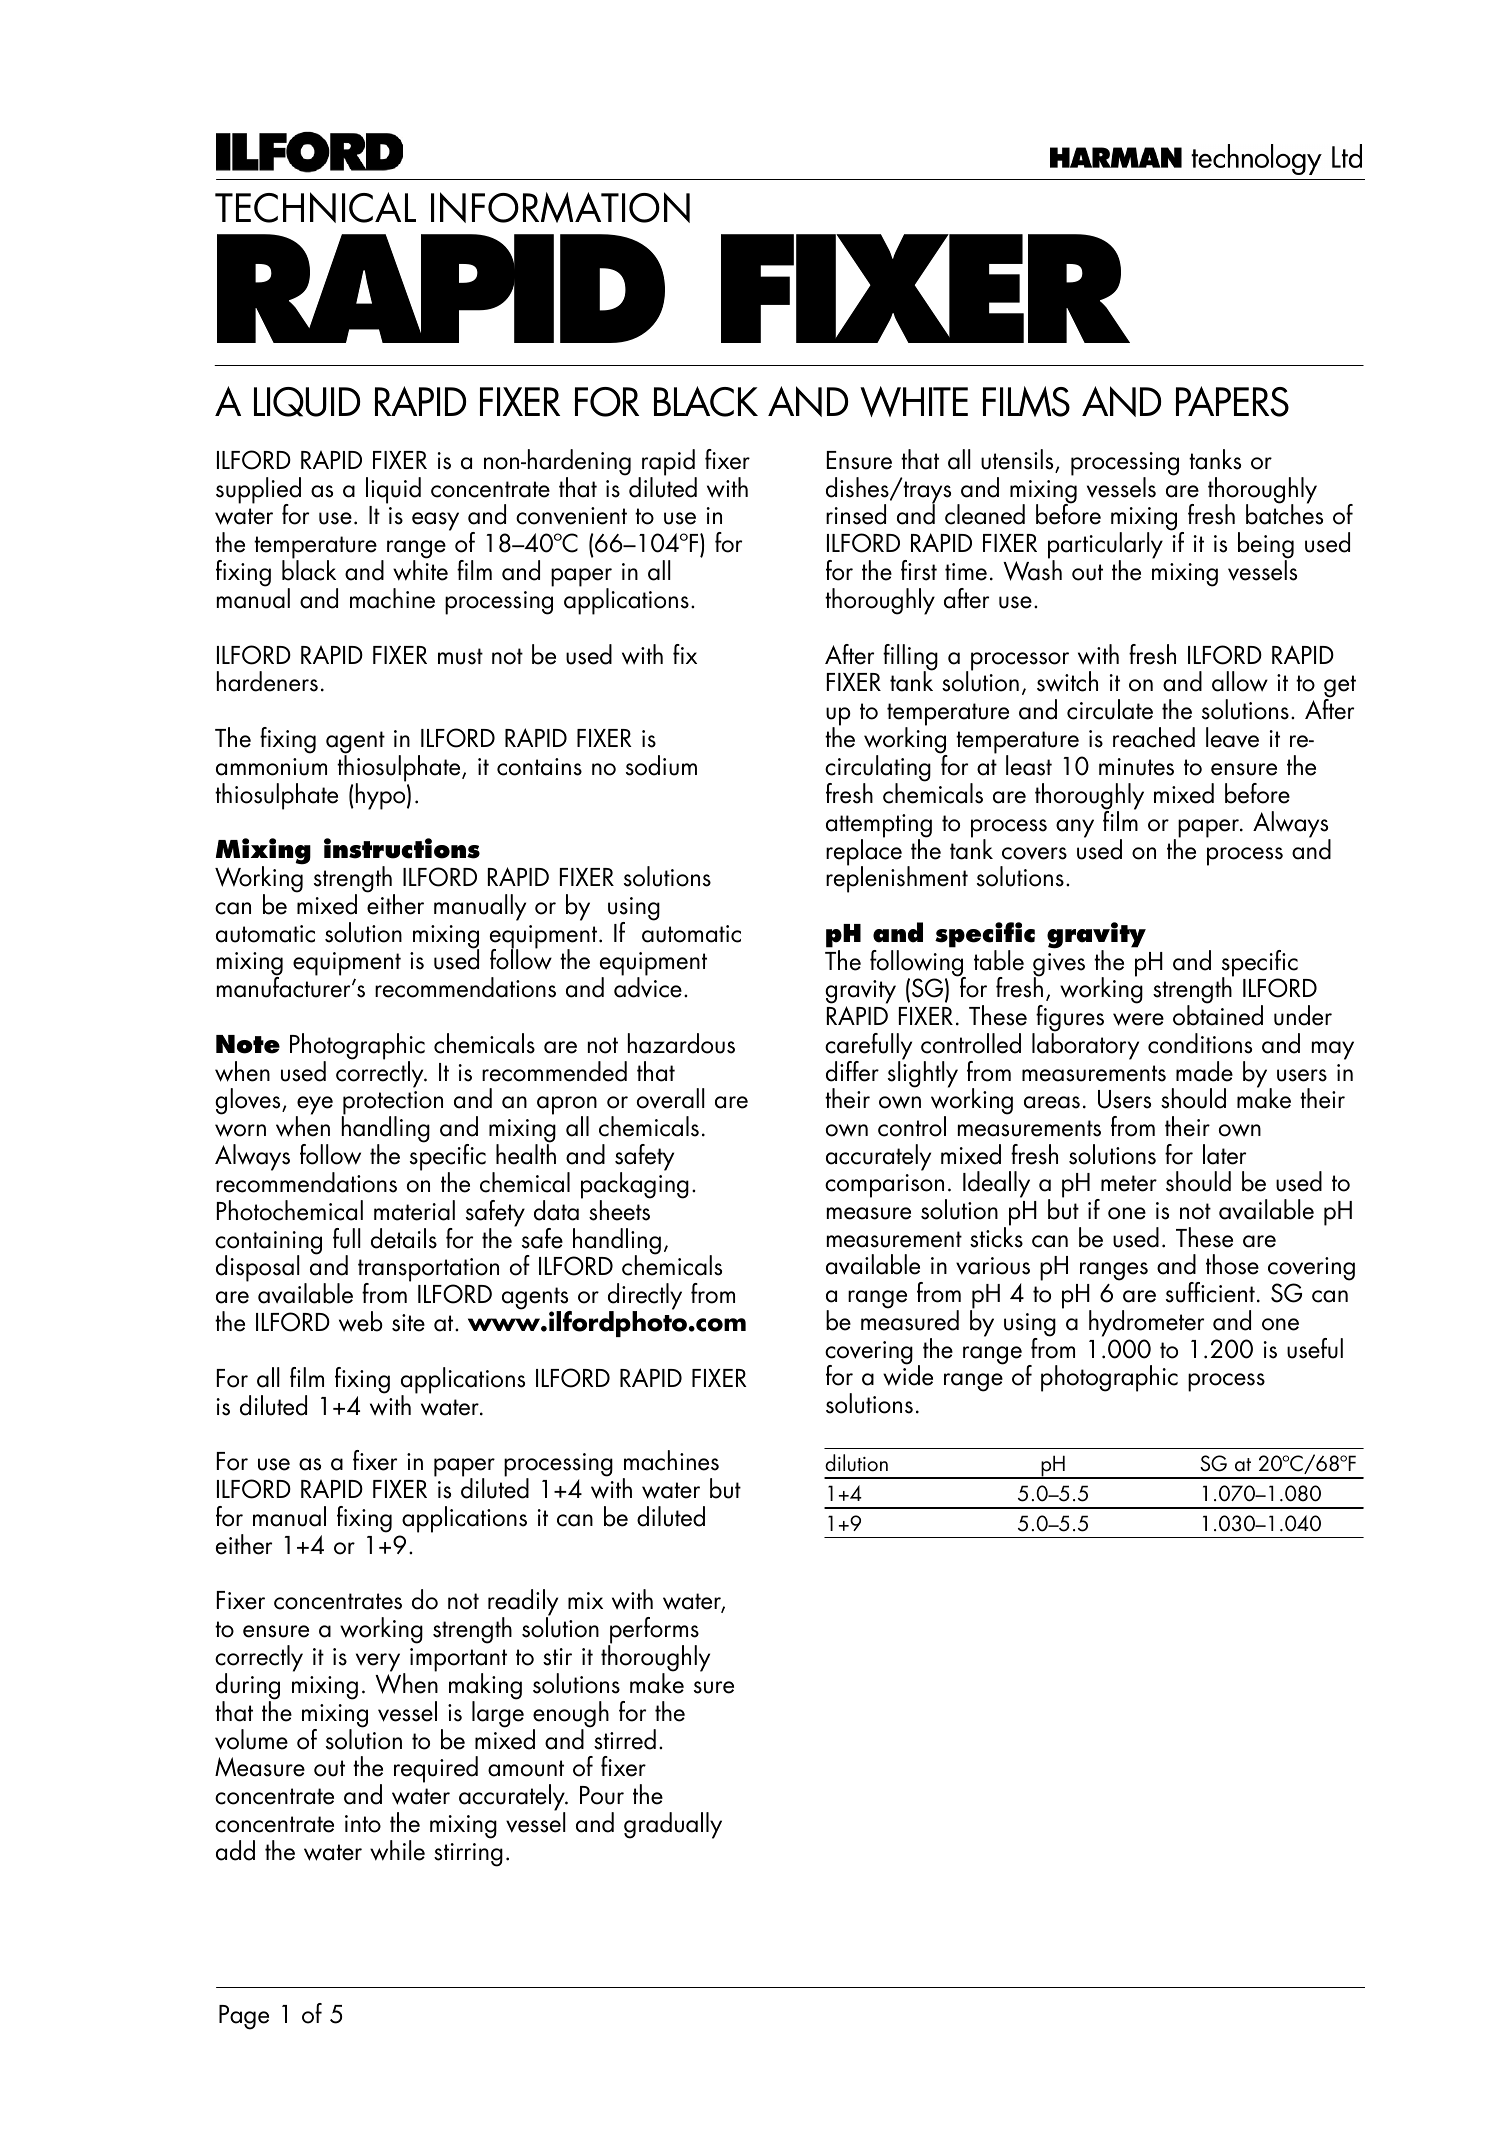  I want to click on Page, so click(244, 2017).
